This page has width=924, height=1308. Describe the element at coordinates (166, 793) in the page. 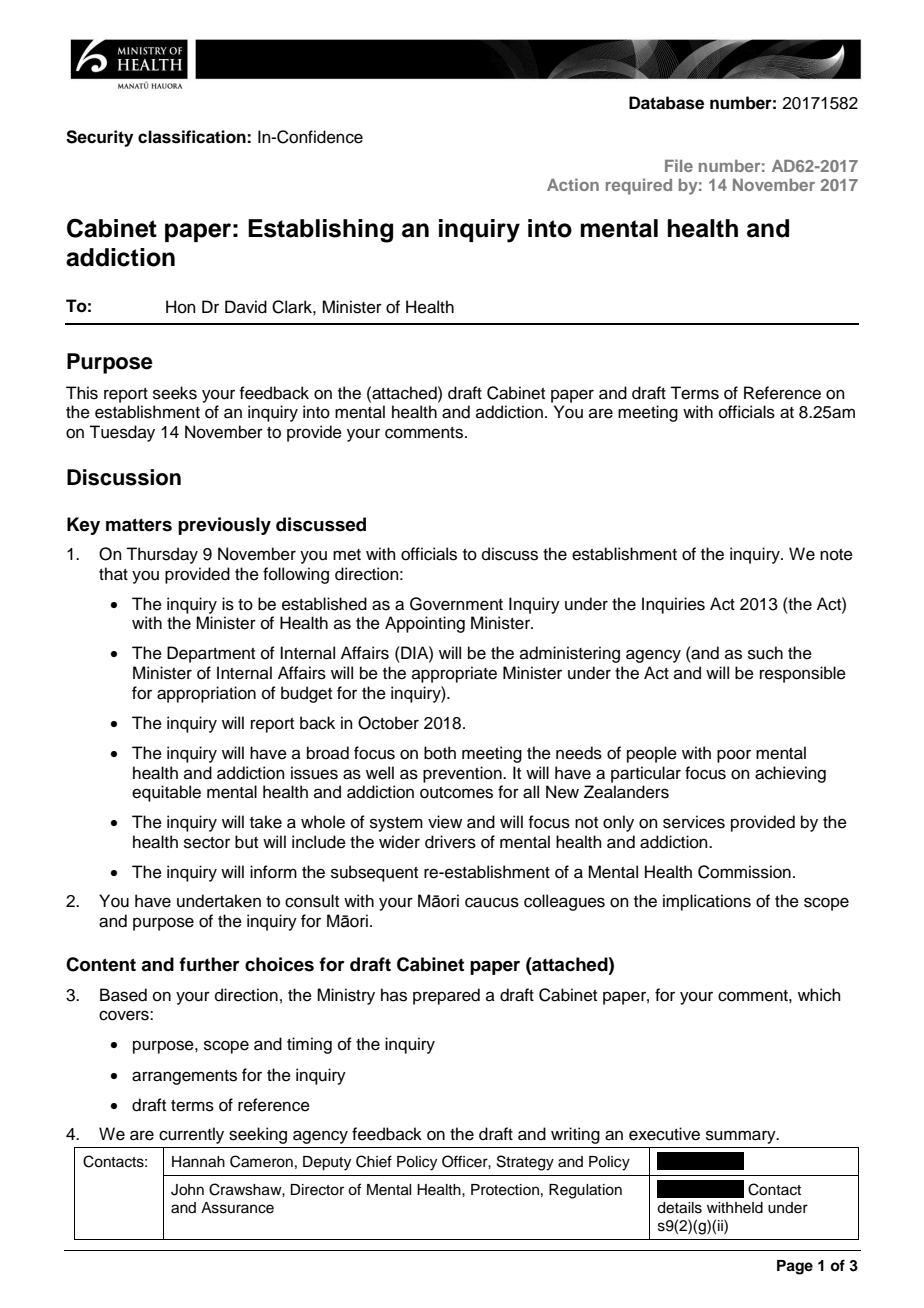

I see `equitable` at that location.
